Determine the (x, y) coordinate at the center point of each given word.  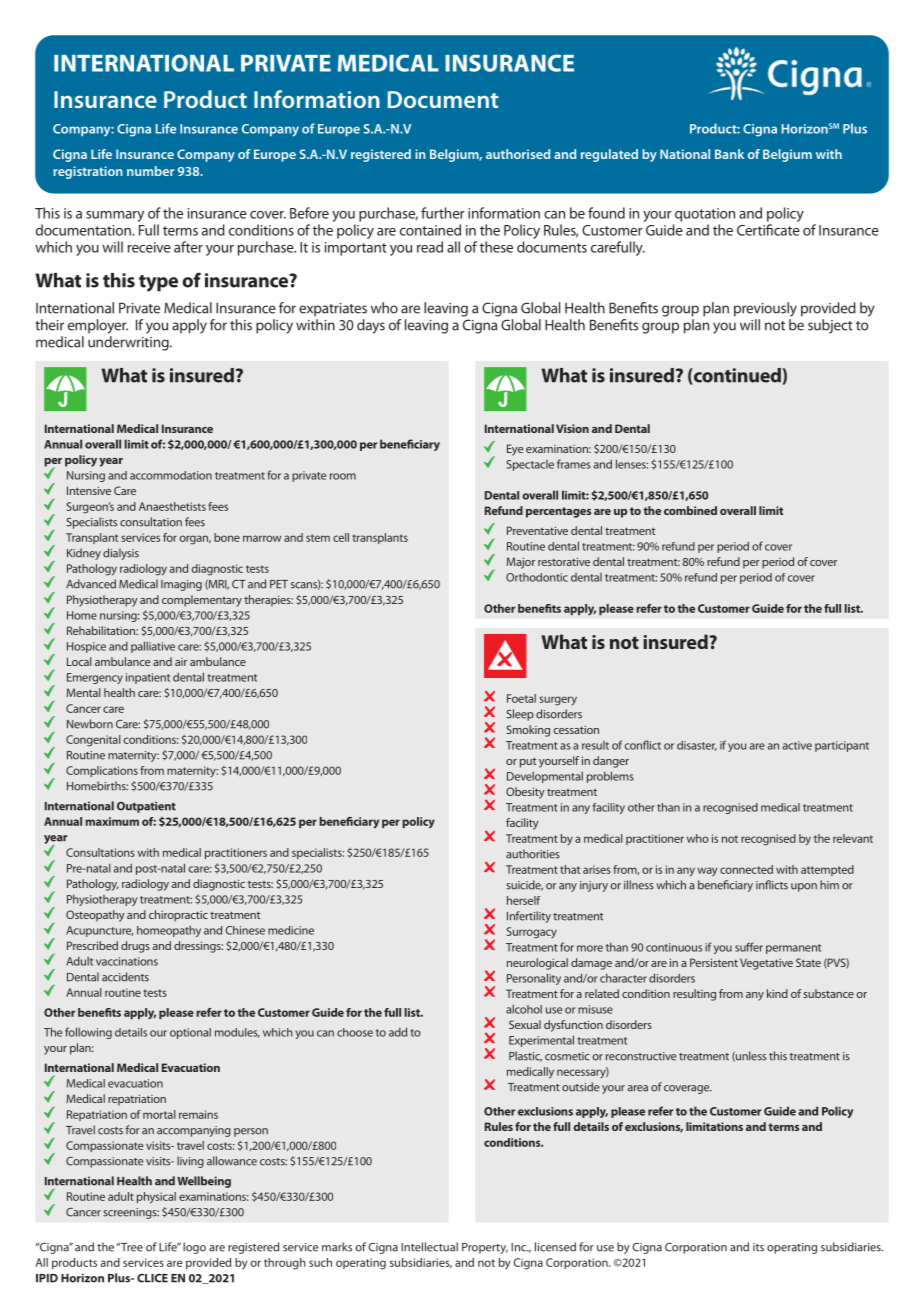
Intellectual (429, 1247)
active (797, 745)
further (443, 213)
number (150, 171)
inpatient (148, 678)
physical (156, 1198)
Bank (729, 154)
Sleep (520, 715)
